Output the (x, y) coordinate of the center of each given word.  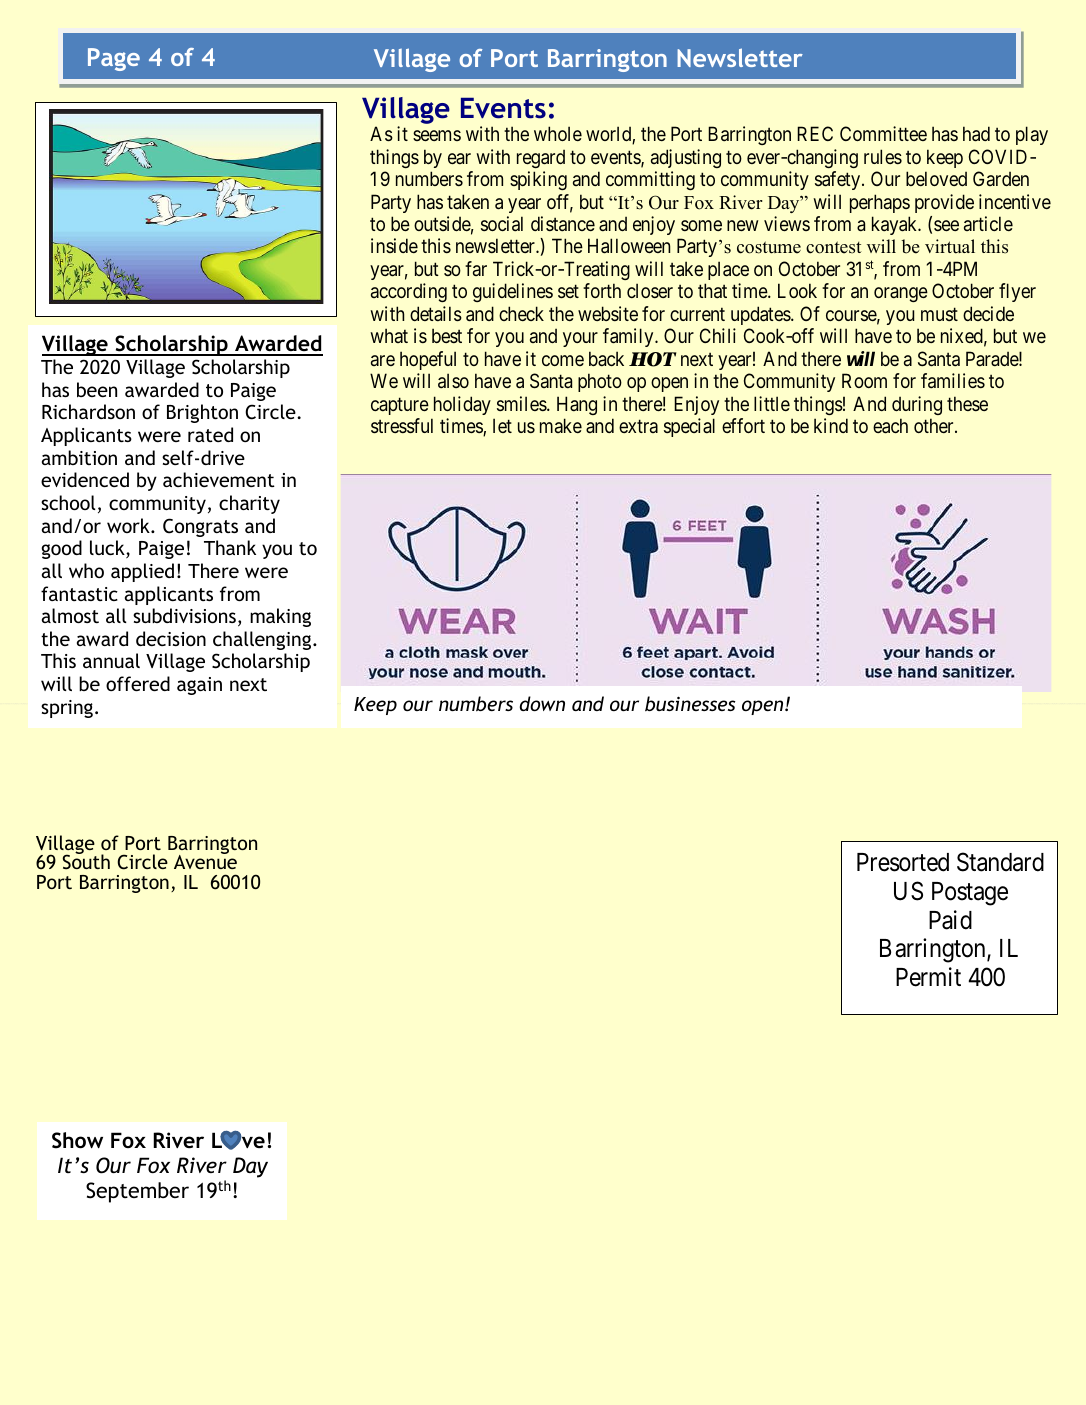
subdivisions (184, 615)
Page (114, 59)
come (563, 360)
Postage (970, 894)
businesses (690, 704)
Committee (883, 133)
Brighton (202, 413)
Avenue (205, 861)
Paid (950, 920)
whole (558, 133)
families (953, 381)
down (542, 703)
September (137, 1192)
